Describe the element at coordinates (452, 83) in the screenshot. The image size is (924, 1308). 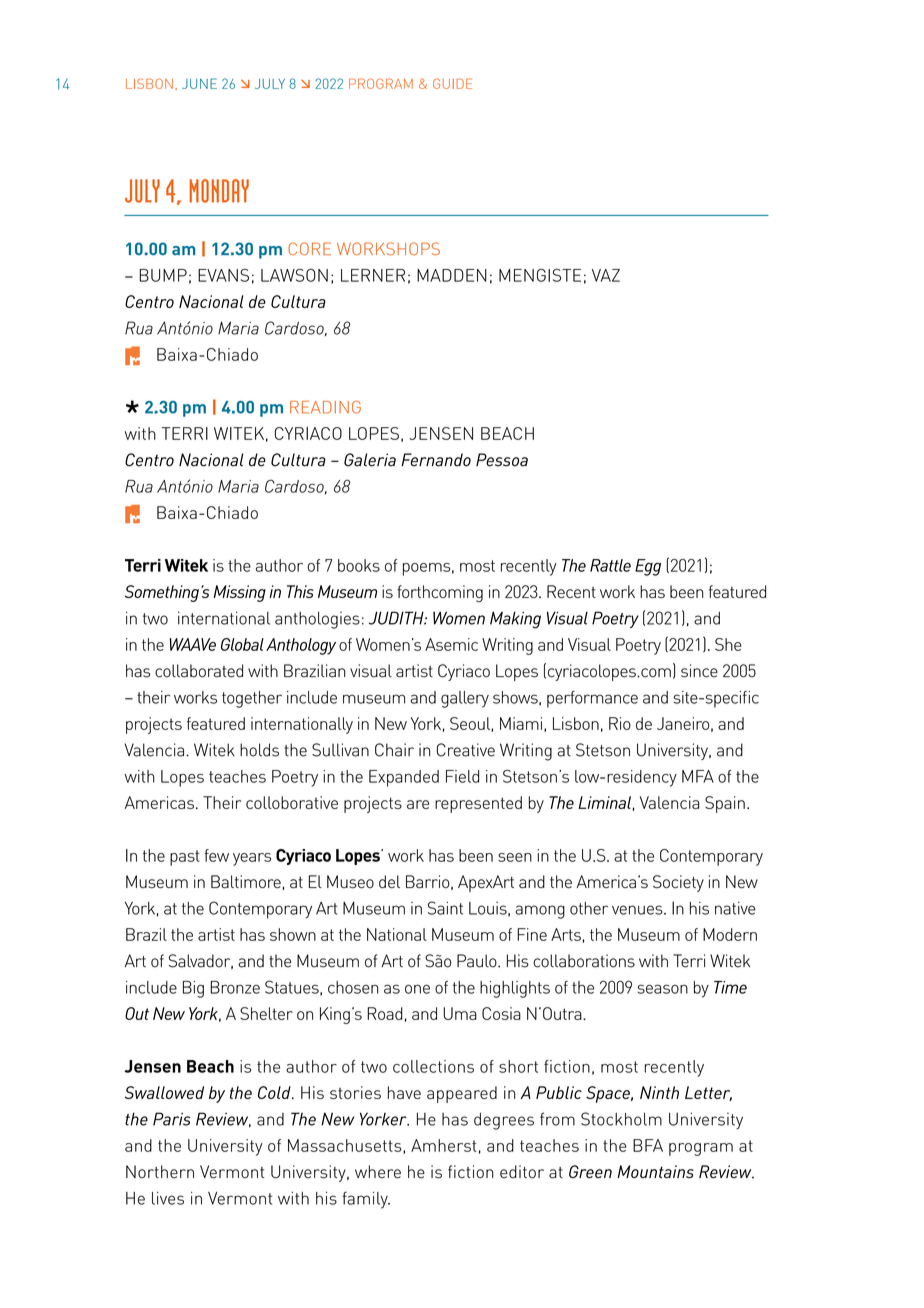
I see `GUIDE` at that location.
